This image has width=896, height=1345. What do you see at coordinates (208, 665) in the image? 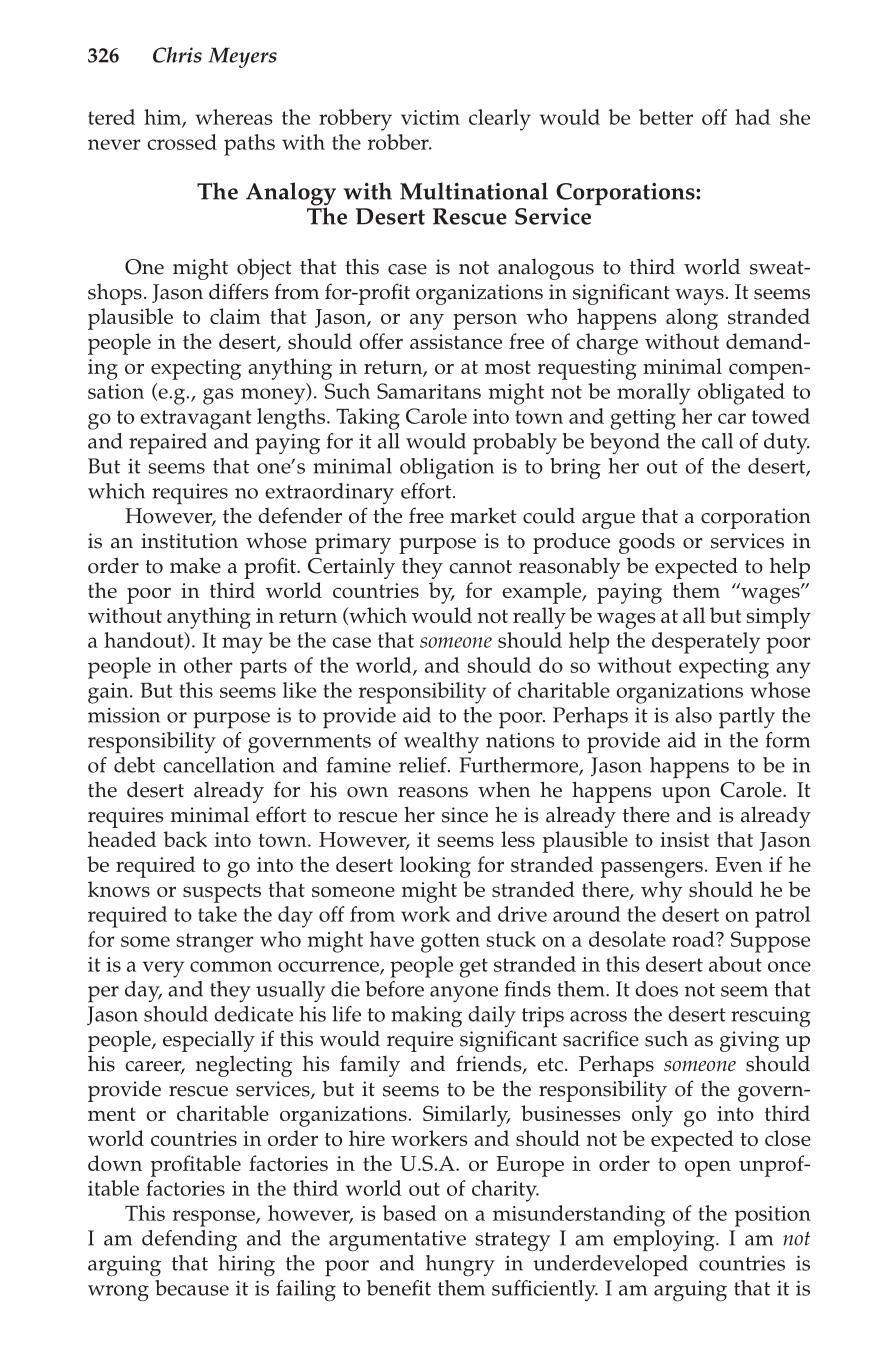
I see `other` at bounding box center [208, 665].
